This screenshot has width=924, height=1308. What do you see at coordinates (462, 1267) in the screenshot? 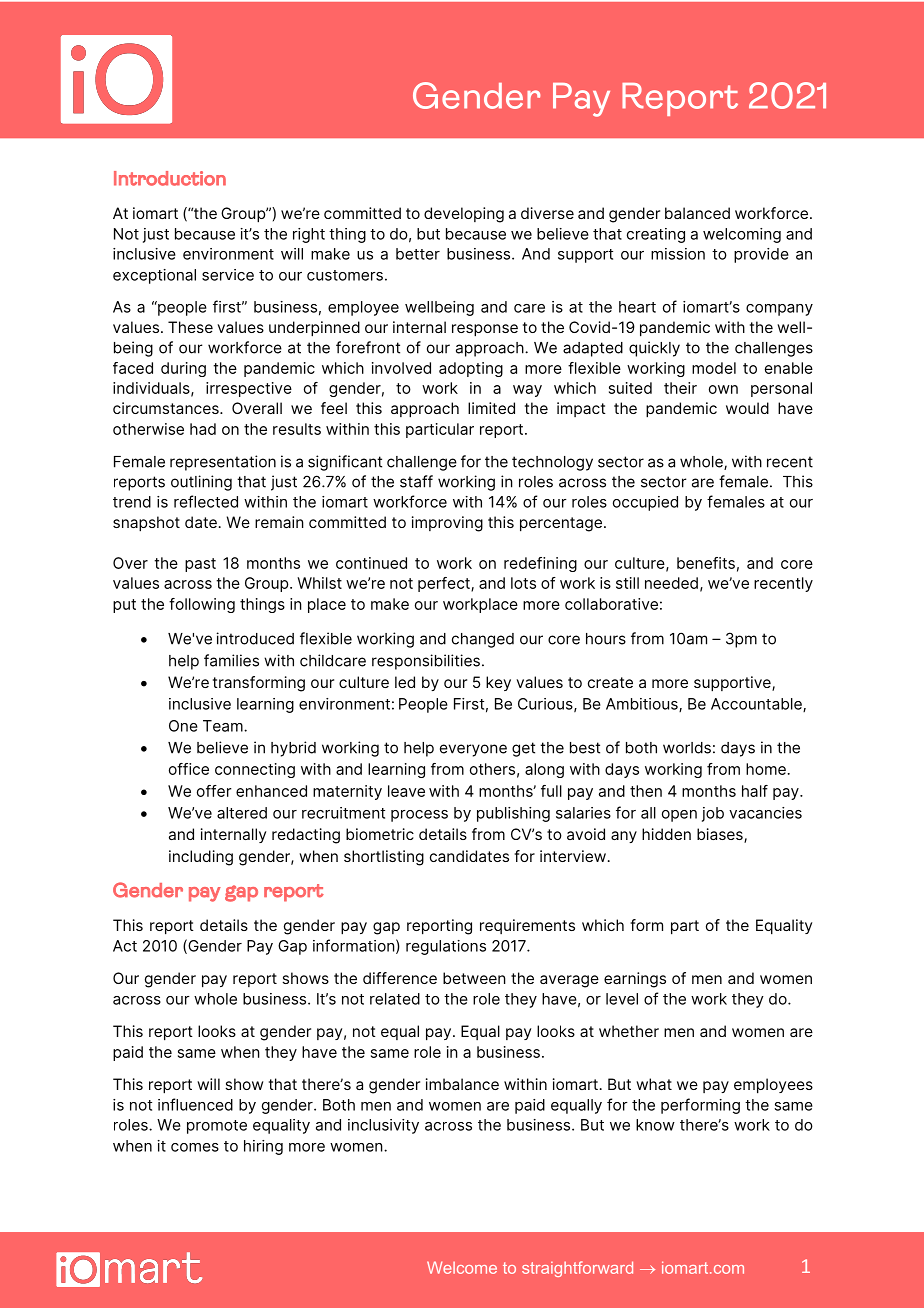
I see `Welcome` at bounding box center [462, 1267].
